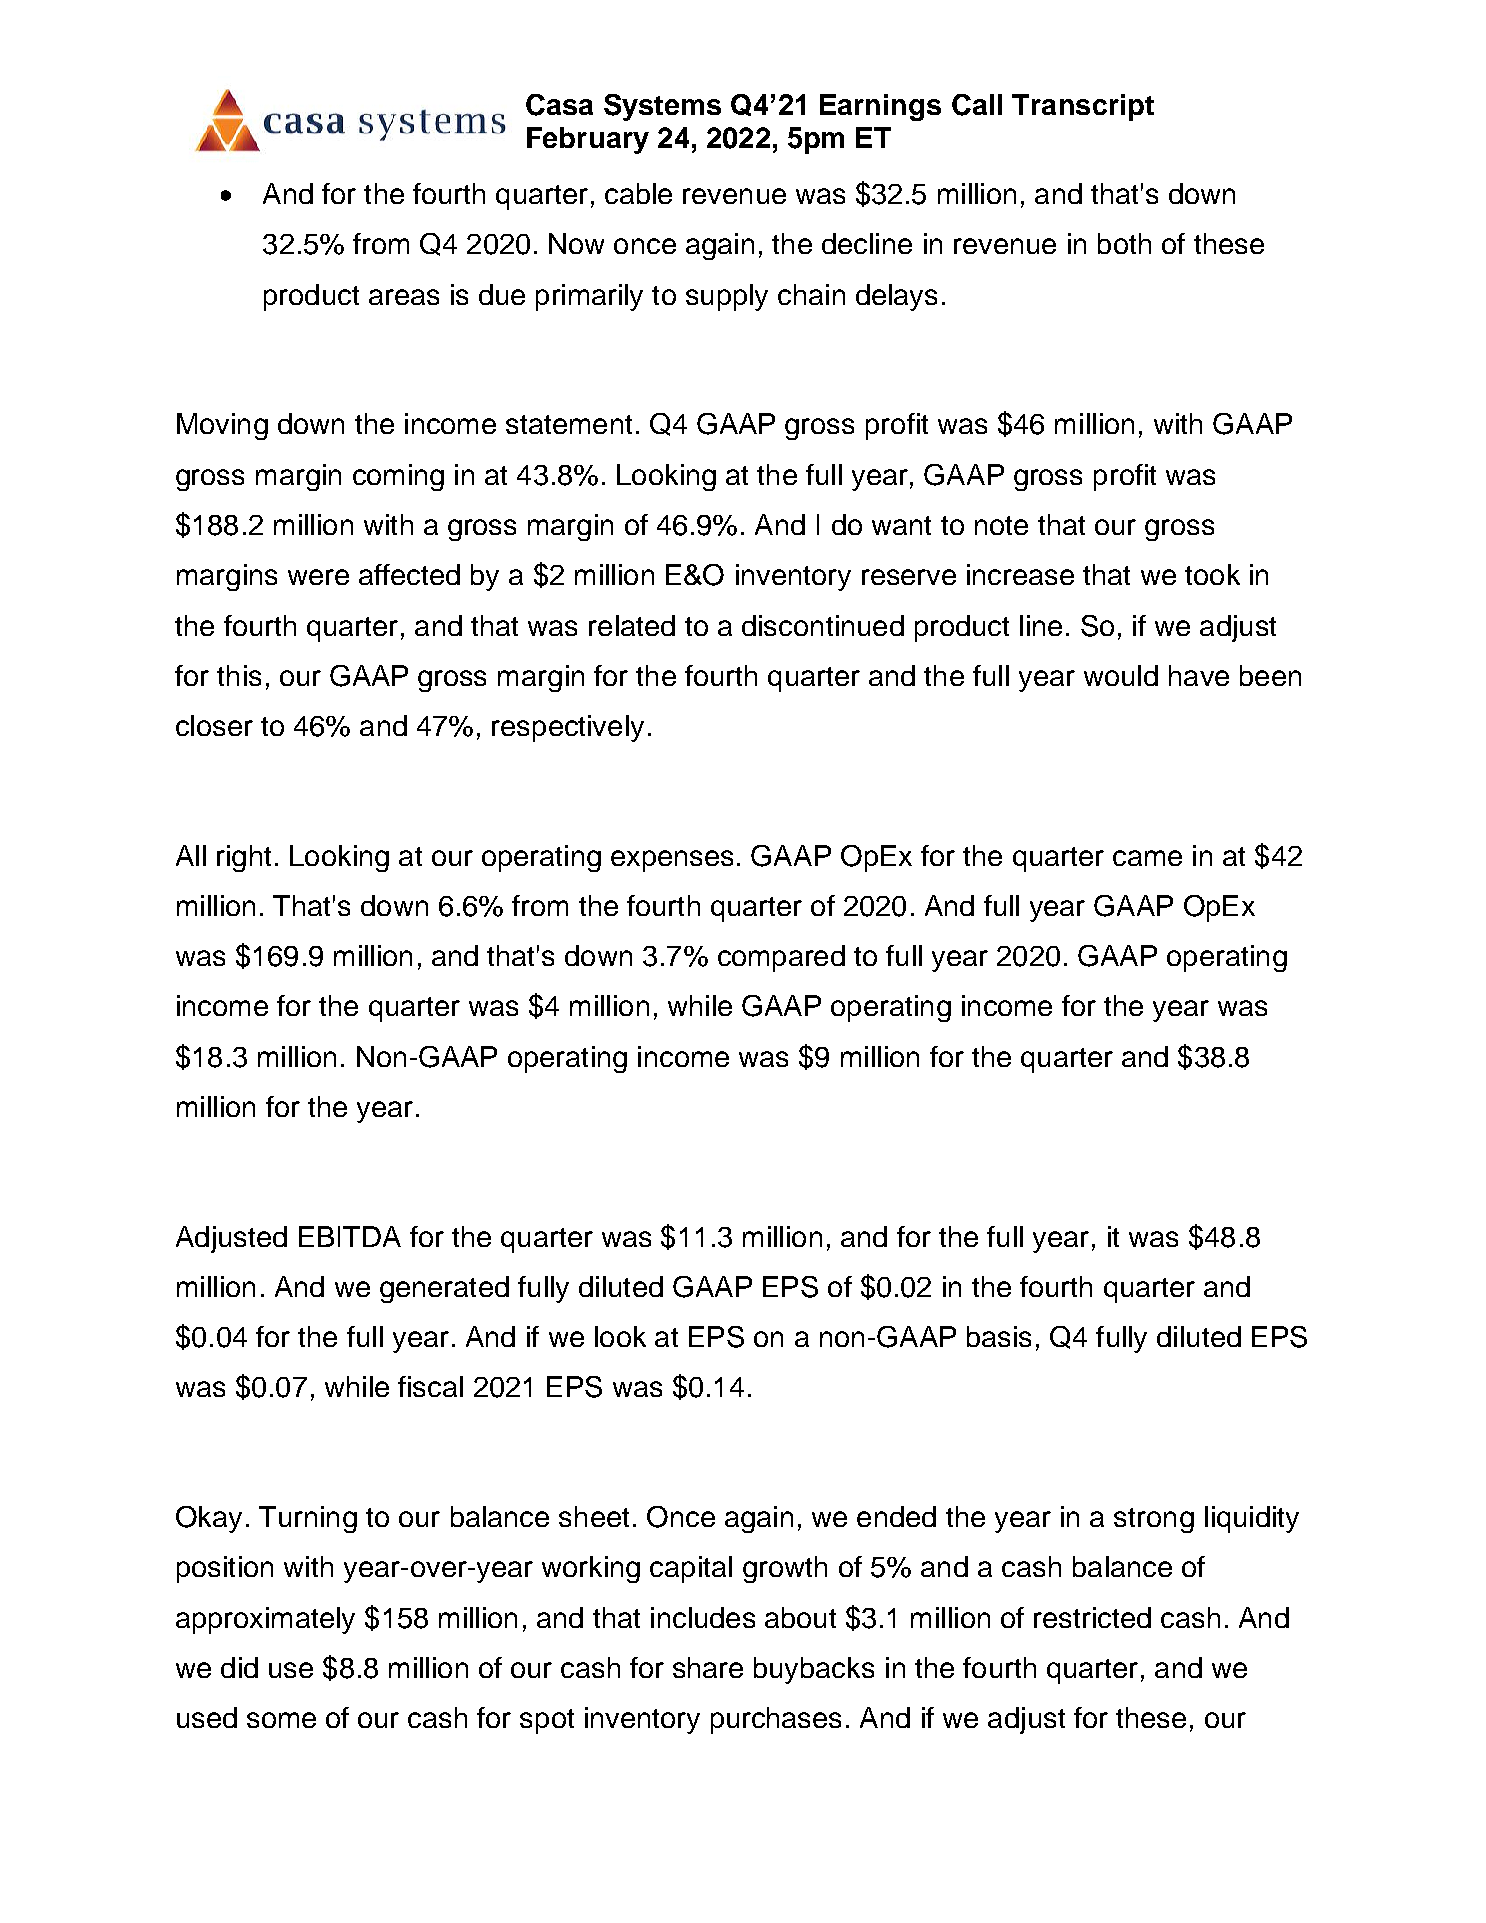 The width and height of the document is (1486, 1923). What do you see at coordinates (404, 297) in the document?
I see `areas` at bounding box center [404, 297].
